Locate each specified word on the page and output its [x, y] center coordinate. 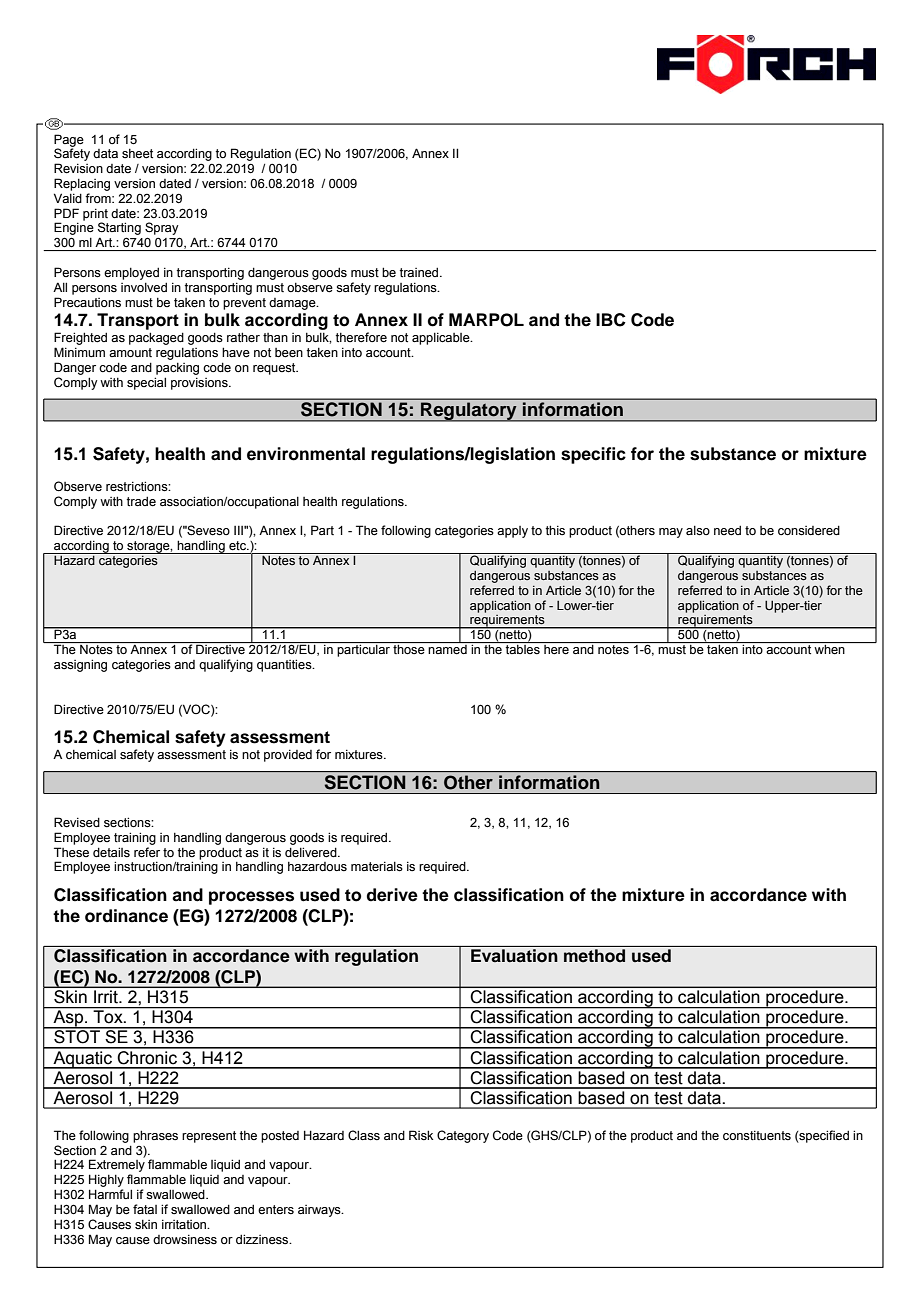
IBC [611, 320]
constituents [757, 1136]
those [409, 649]
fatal [145, 1209]
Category [463, 1136]
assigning [80, 665]
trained [420, 273]
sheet [137, 154]
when [829, 649]
